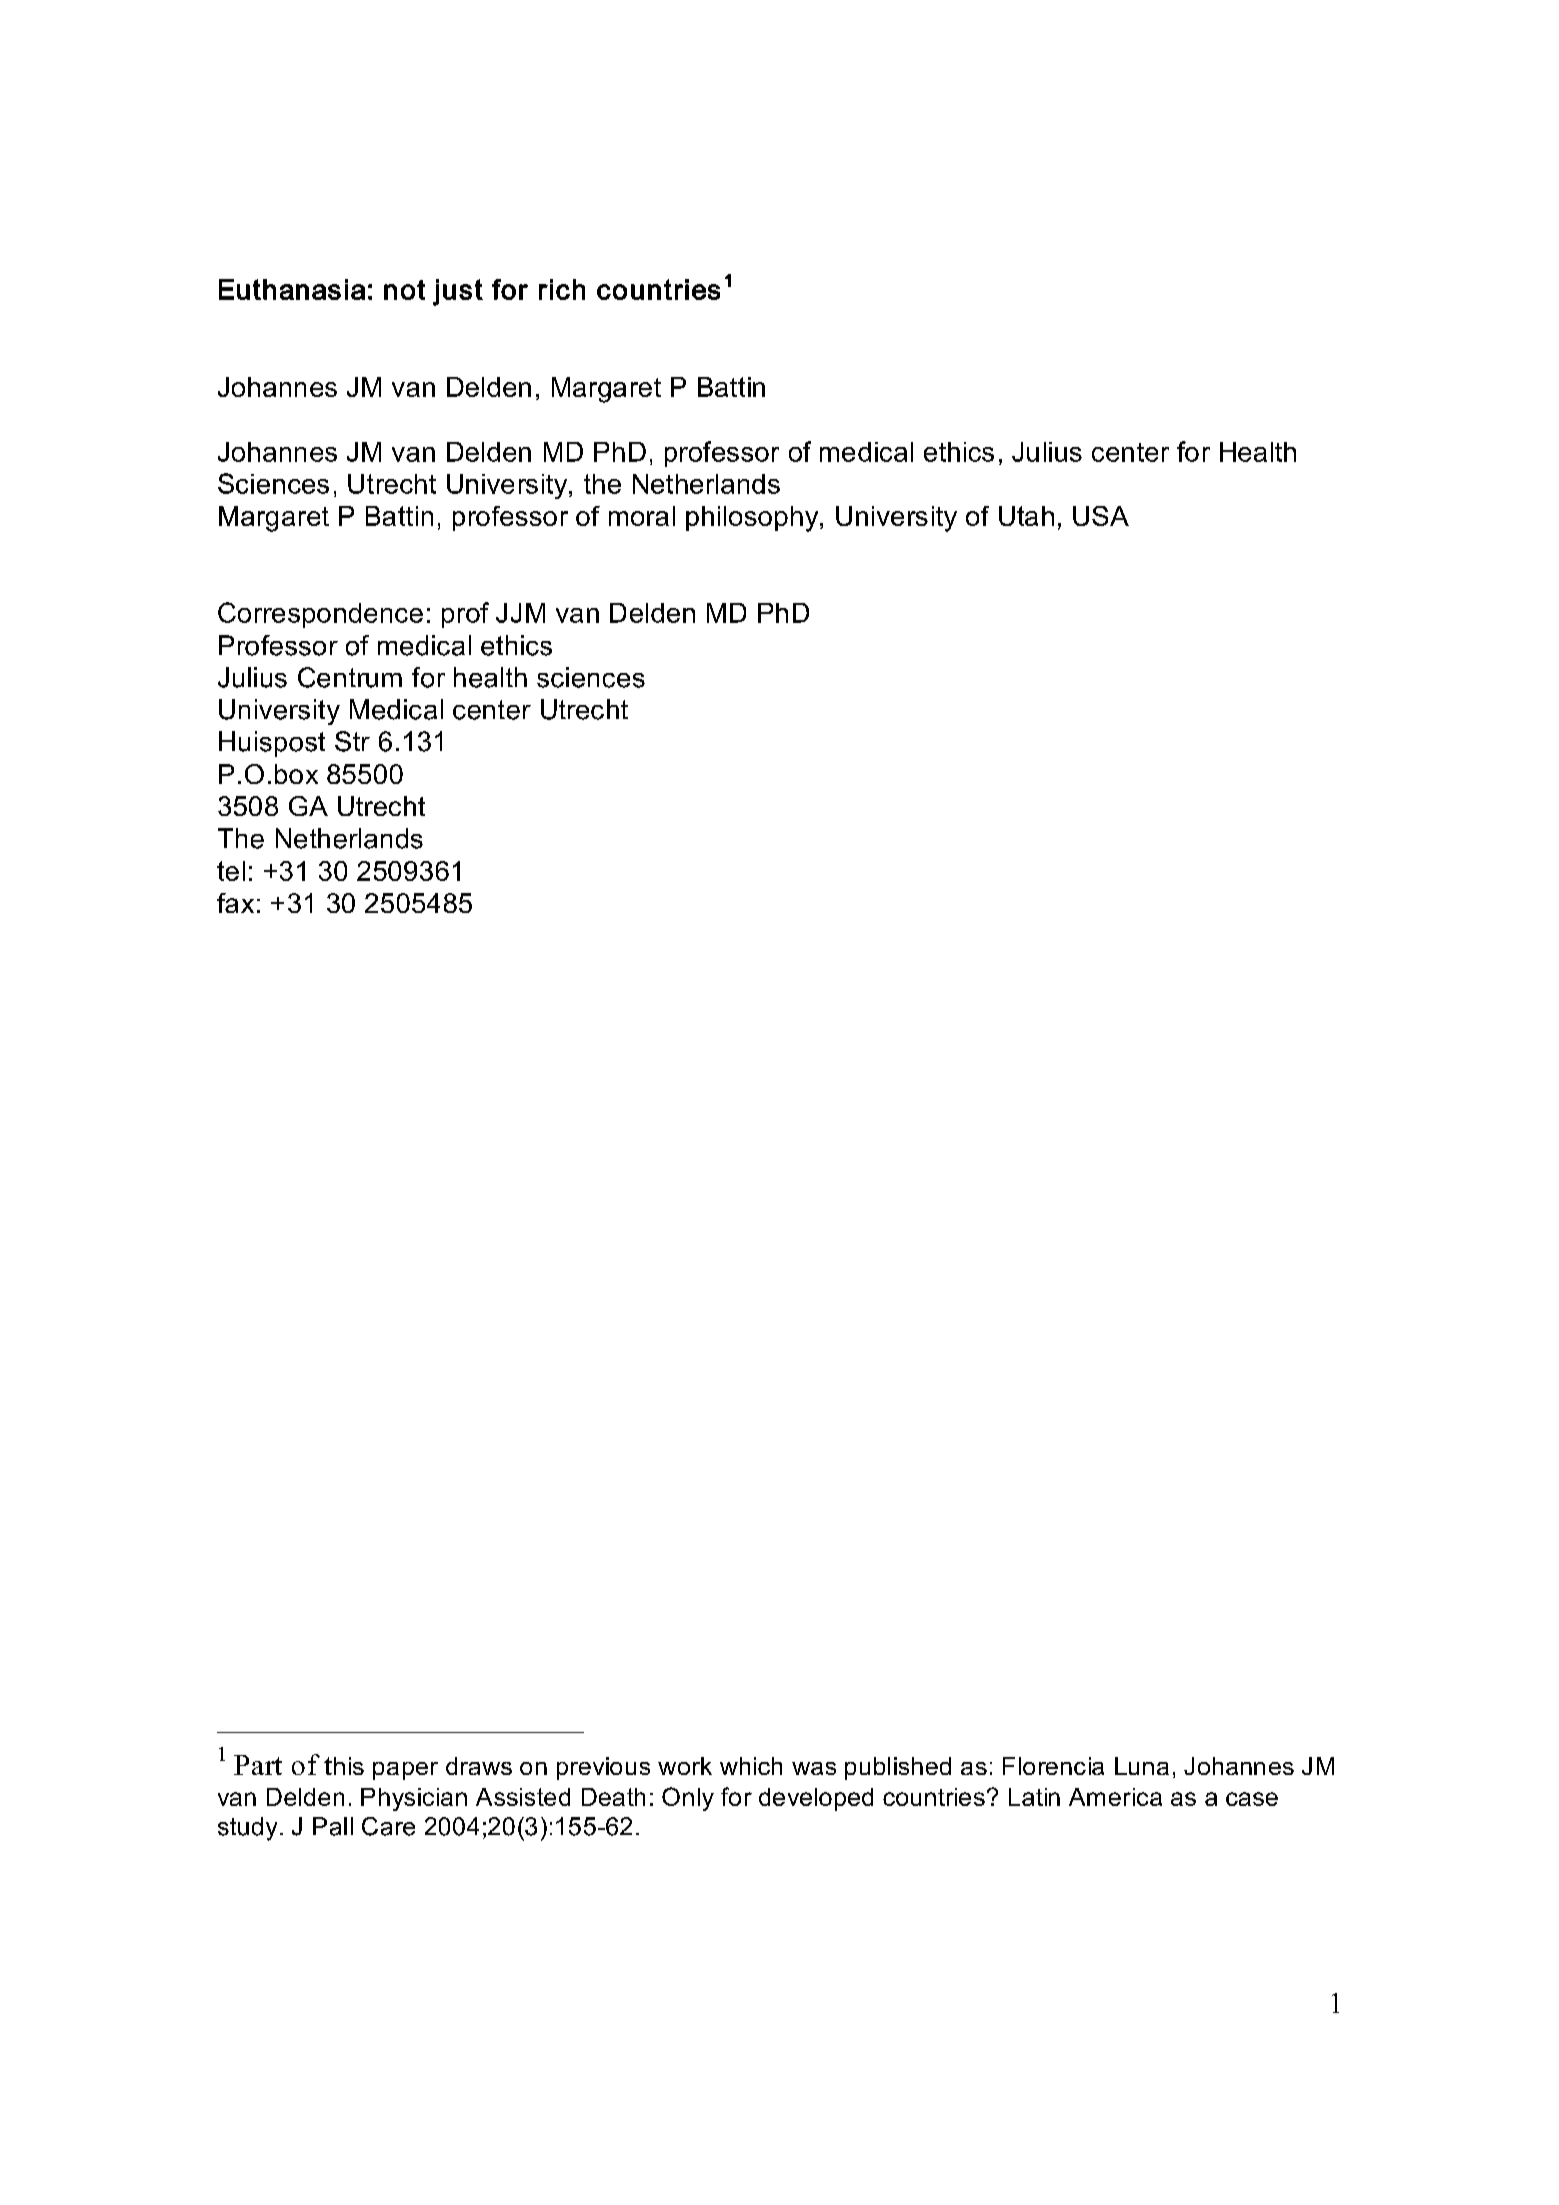  Describe the element at coordinates (562, 289) in the page. I see `rich` at that location.
